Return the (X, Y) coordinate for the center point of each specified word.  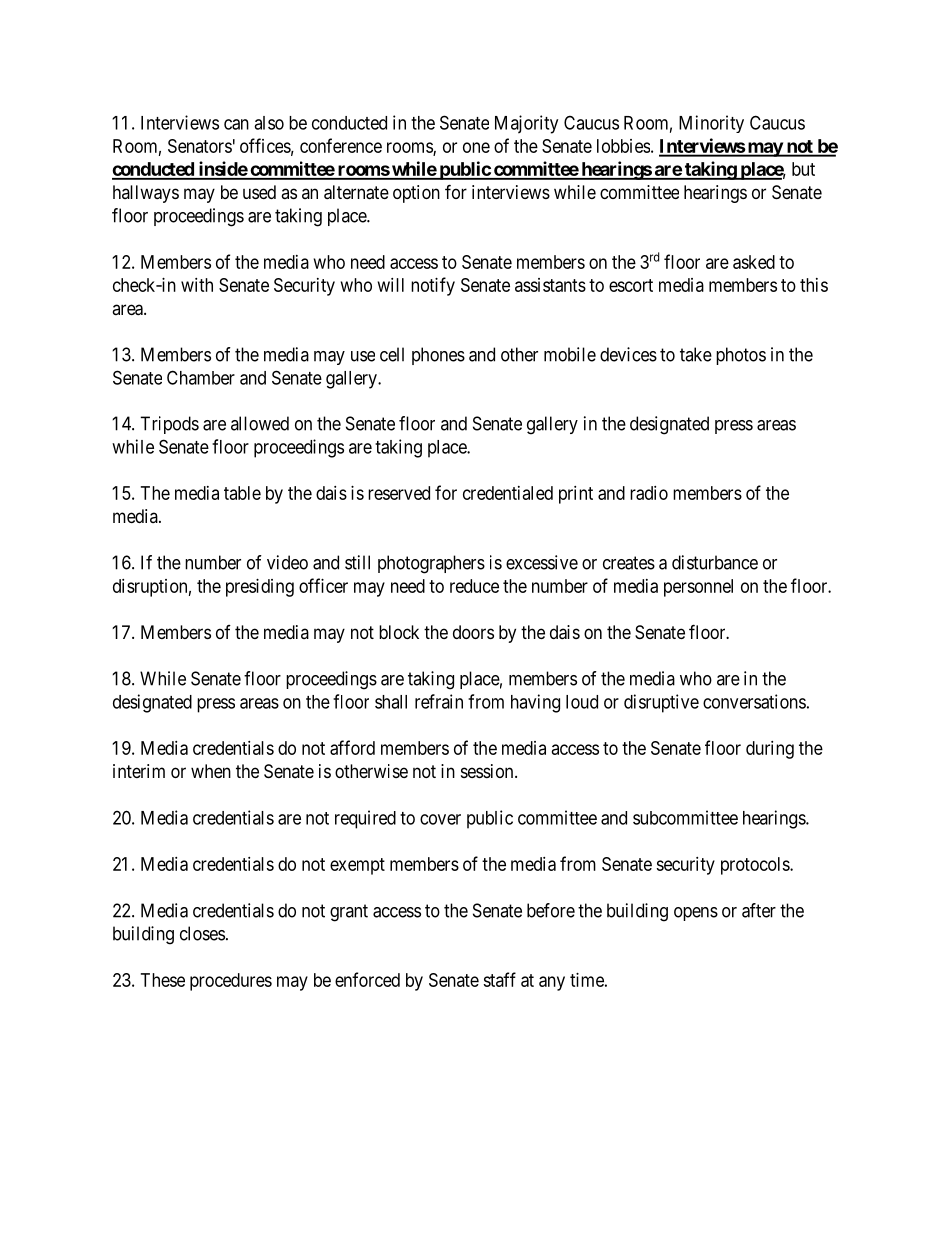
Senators (200, 146)
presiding (260, 588)
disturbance (715, 562)
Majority (526, 124)
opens (696, 914)
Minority (711, 124)
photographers (431, 564)
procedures (231, 982)
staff (499, 979)
